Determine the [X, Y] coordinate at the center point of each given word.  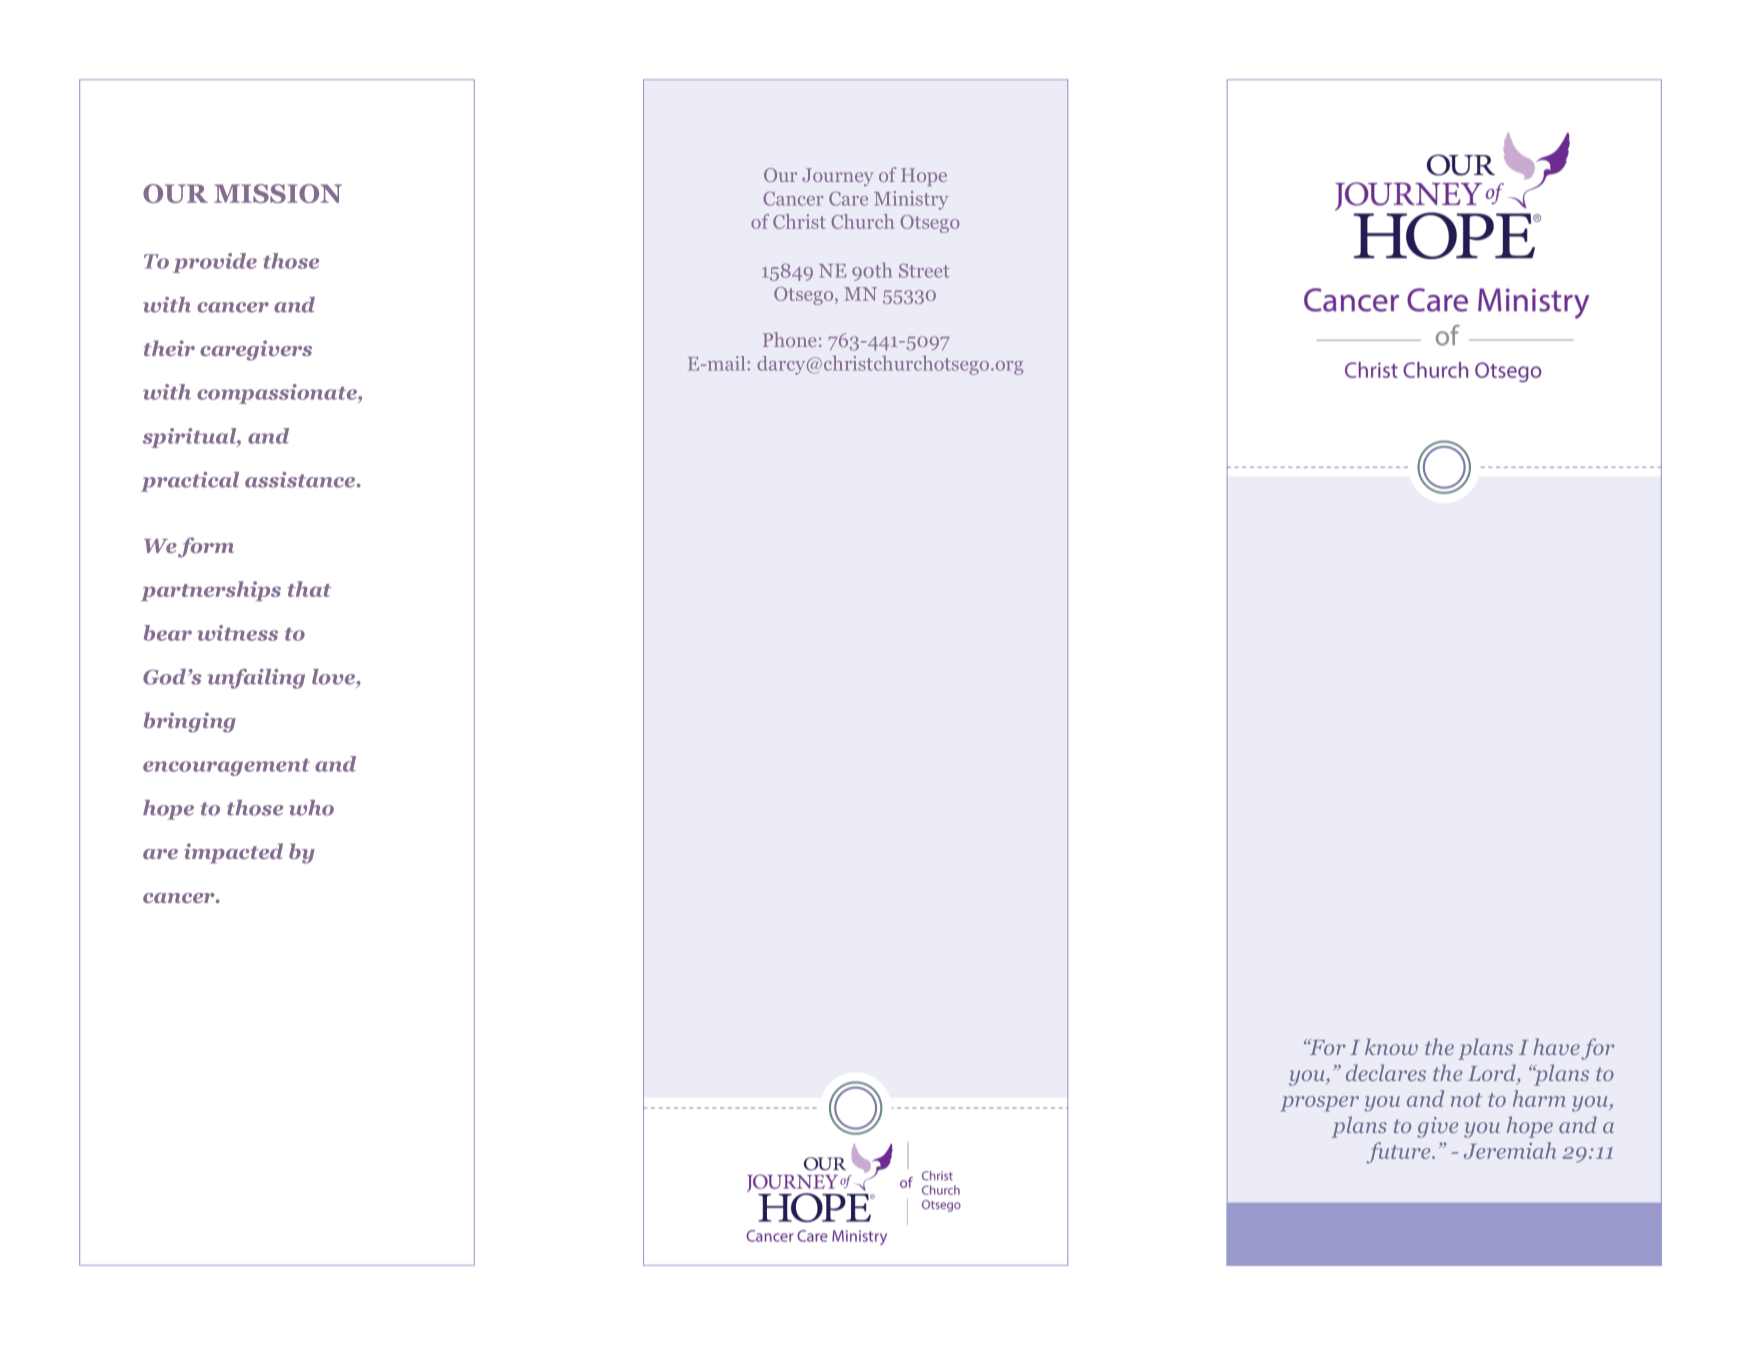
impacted [233, 853]
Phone [789, 339]
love [334, 677]
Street [924, 270]
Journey [837, 177]
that [309, 589]
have [1556, 1046]
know [1391, 1046]
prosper [1319, 1104]
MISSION [278, 193]
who [311, 808]
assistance [301, 480]
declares [1386, 1072]
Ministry [911, 200]
